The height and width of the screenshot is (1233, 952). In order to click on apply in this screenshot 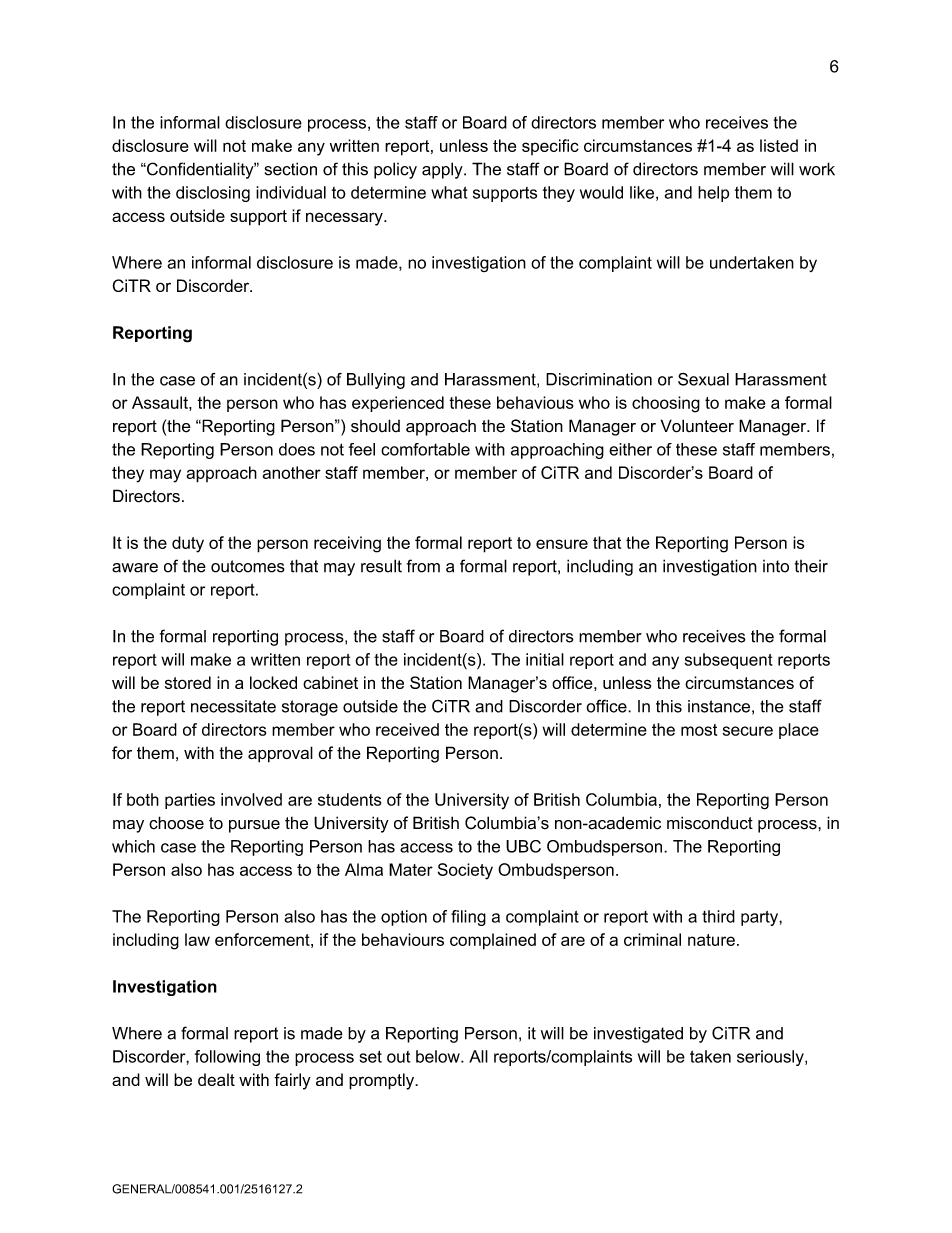, I will do `click(443, 170)`.
